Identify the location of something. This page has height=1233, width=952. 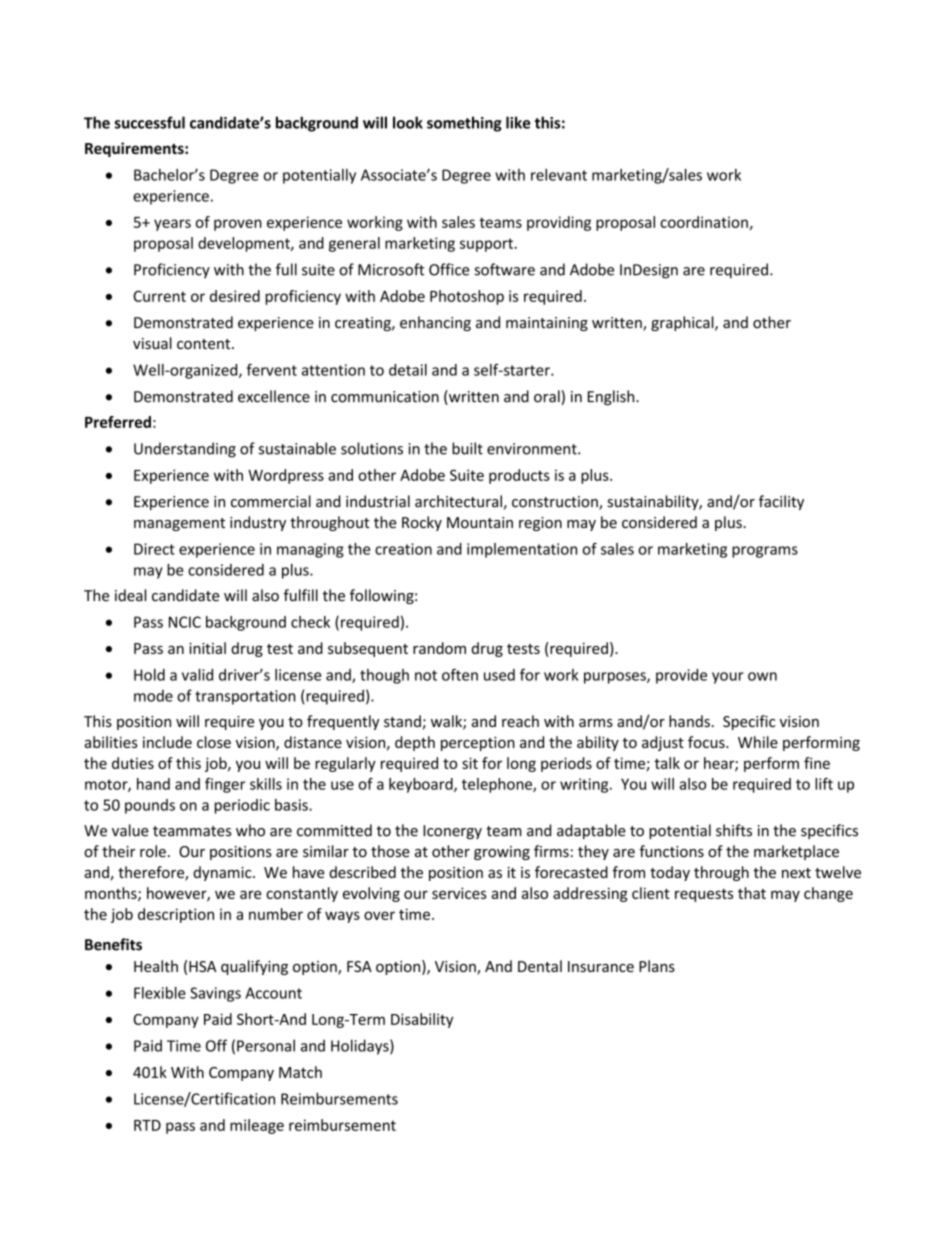
(464, 124).
